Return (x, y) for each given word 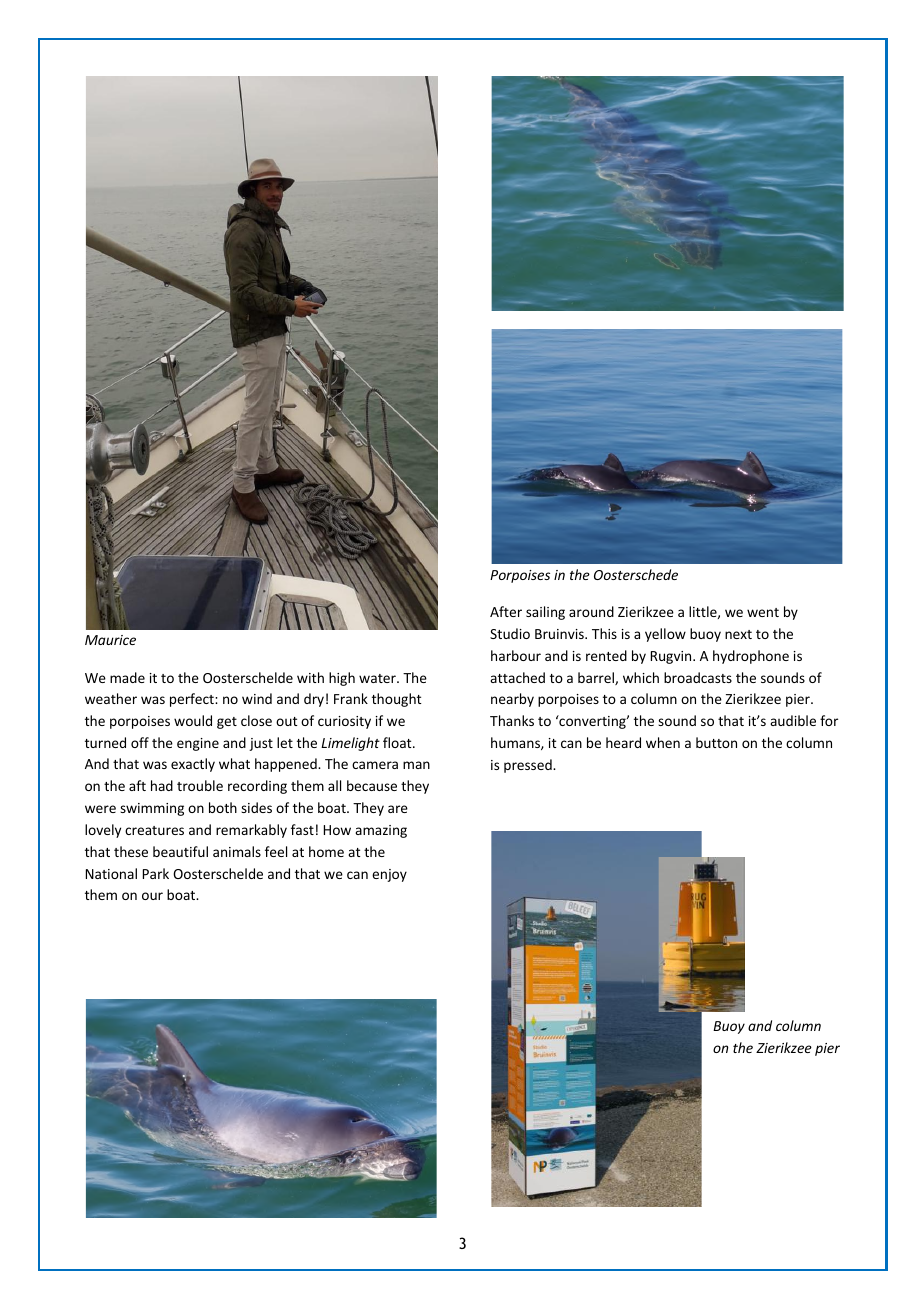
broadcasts (698, 677)
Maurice (110, 640)
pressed (529, 766)
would (193, 720)
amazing (381, 831)
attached (517, 677)
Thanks (512, 720)
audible (793, 720)
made (127, 677)
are (398, 809)
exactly (193, 765)
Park (156, 873)
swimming (152, 809)
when (663, 742)
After (506, 611)
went (763, 612)
